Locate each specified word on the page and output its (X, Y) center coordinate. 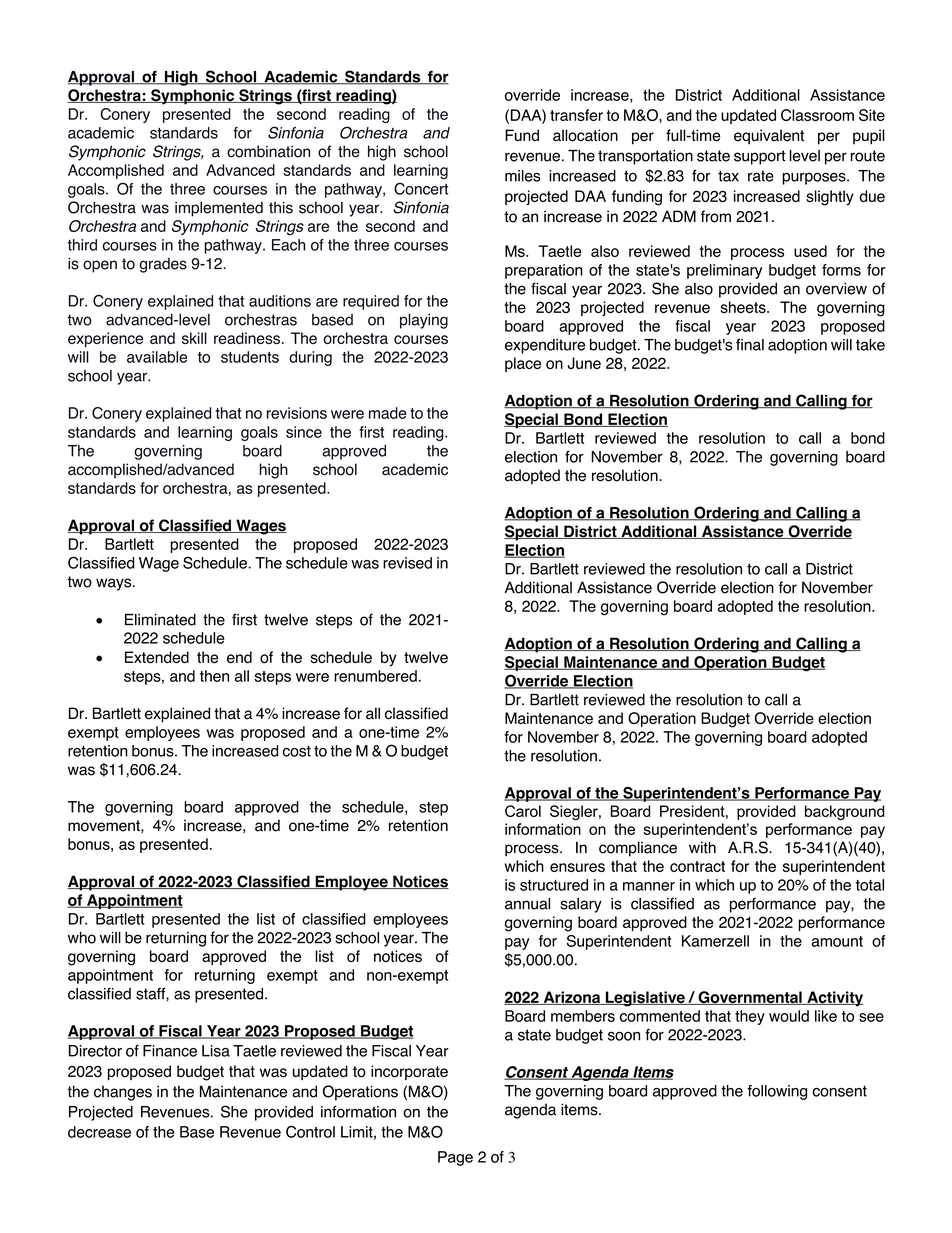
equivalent (769, 137)
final (750, 344)
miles (522, 176)
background (844, 812)
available (157, 357)
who (82, 937)
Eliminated (160, 619)
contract (697, 866)
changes (123, 1093)
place (523, 364)
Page (455, 1158)
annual (527, 904)
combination (268, 151)
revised (407, 563)
